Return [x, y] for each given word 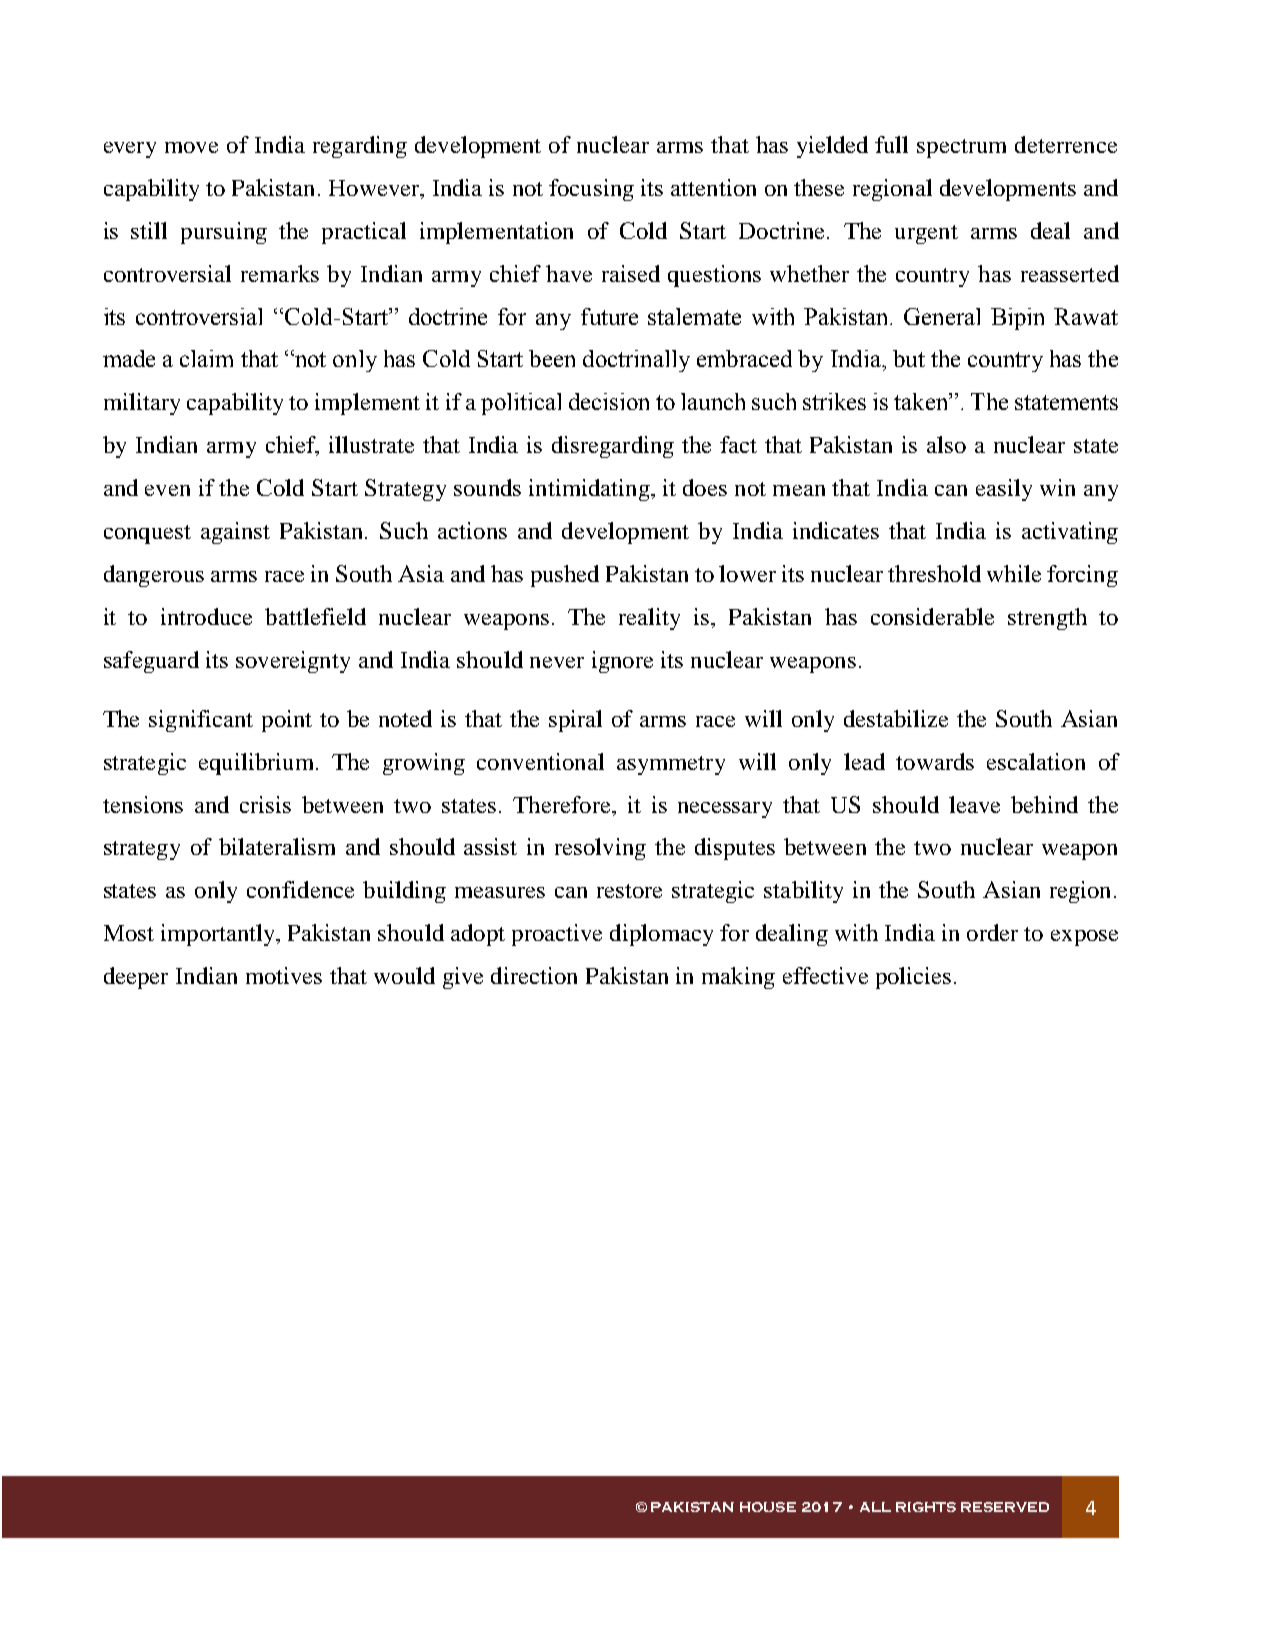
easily [1004, 490]
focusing [591, 190]
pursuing [224, 233]
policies [913, 978]
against [235, 533]
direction [534, 975]
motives [284, 975]
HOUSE [768, 1507]
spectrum [961, 148]
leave [974, 804]
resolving [600, 849]
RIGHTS [926, 1507]
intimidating [590, 490]
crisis [265, 804]
